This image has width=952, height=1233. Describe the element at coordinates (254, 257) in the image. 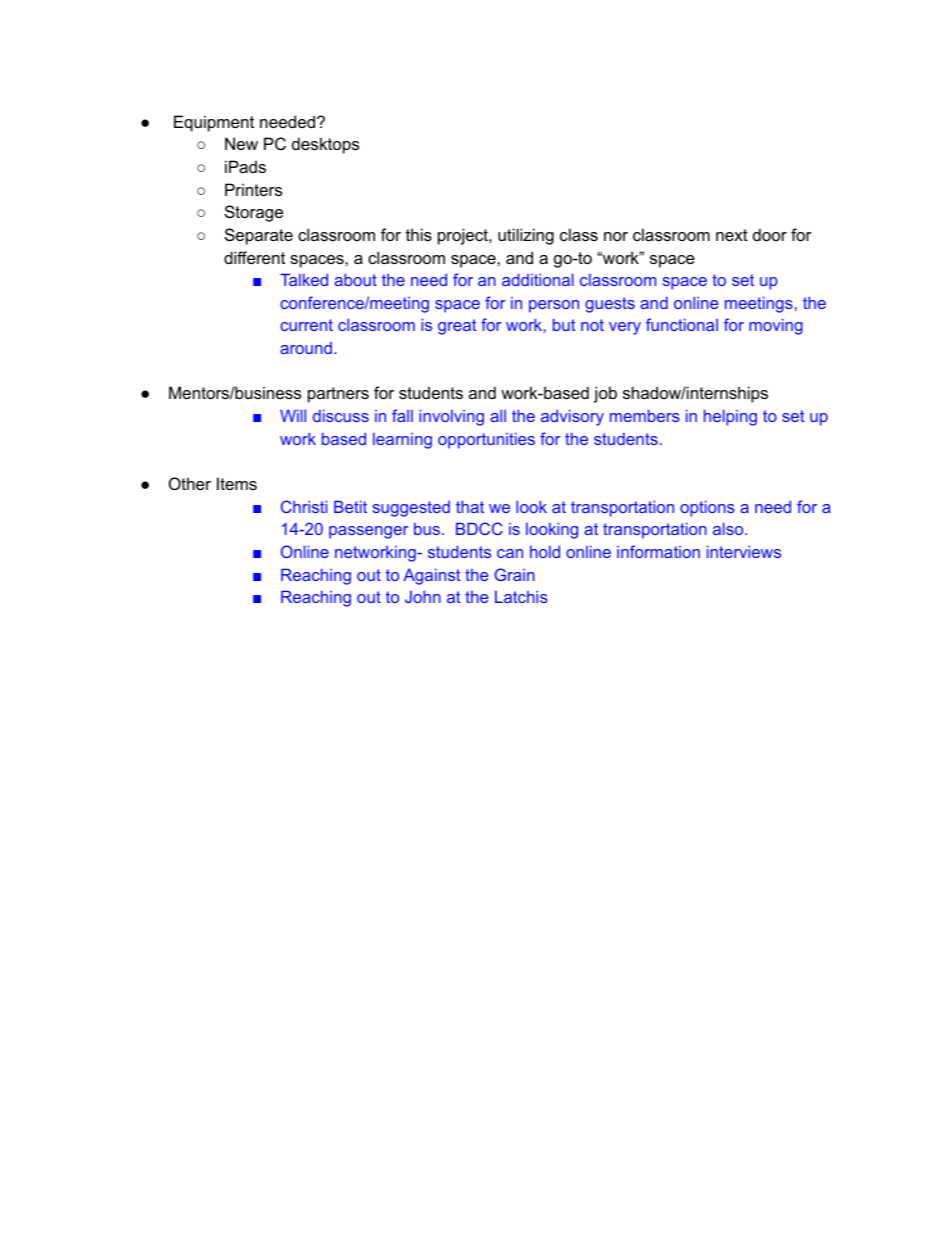

I see `different` at that location.
